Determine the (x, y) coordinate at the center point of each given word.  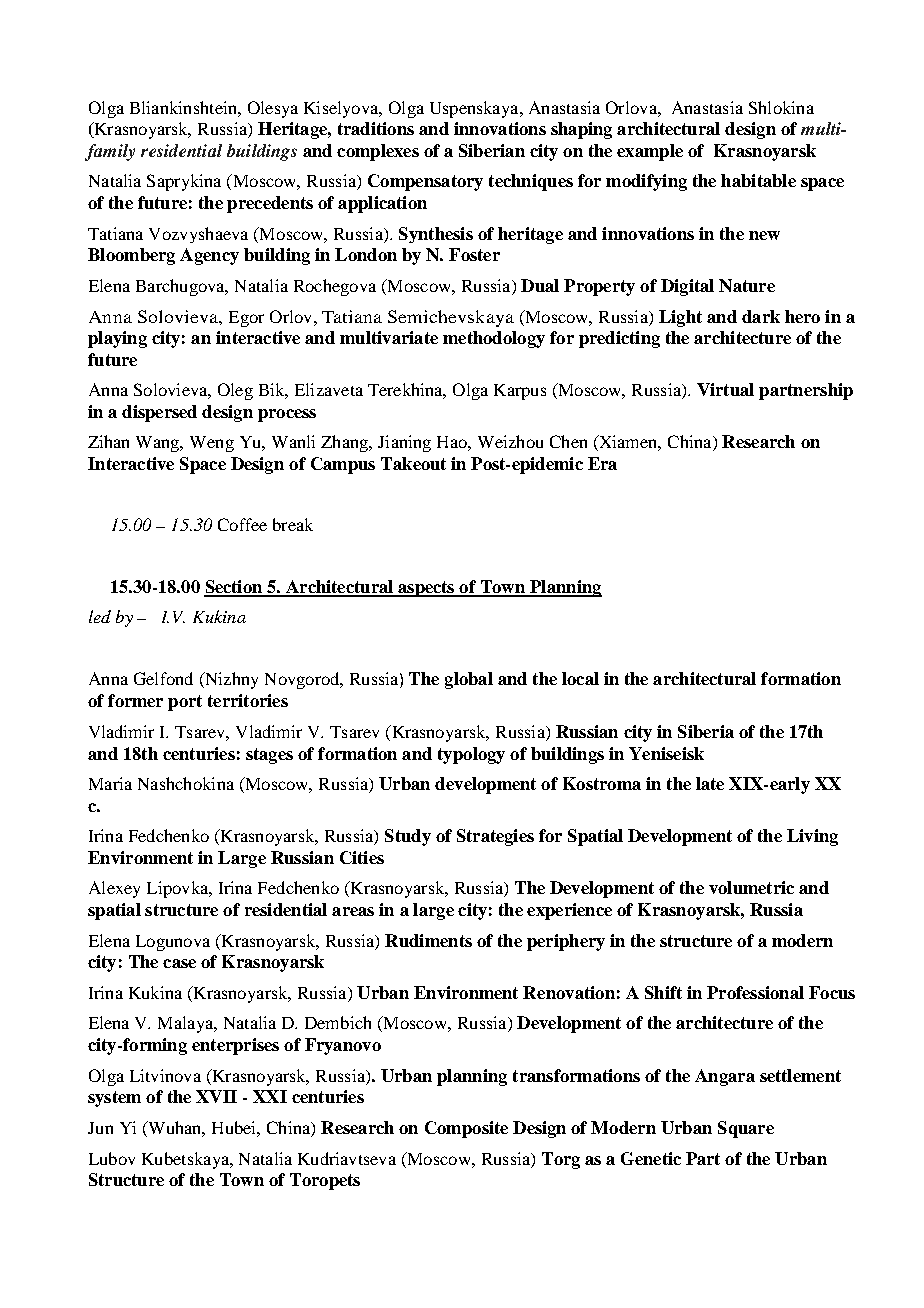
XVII (216, 1096)
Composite (466, 1129)
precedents (270, 204)
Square (746, 1129)
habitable (758, 180)
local (580, 678)
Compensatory (425, 182)
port (185, 703)
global (469, 680)
